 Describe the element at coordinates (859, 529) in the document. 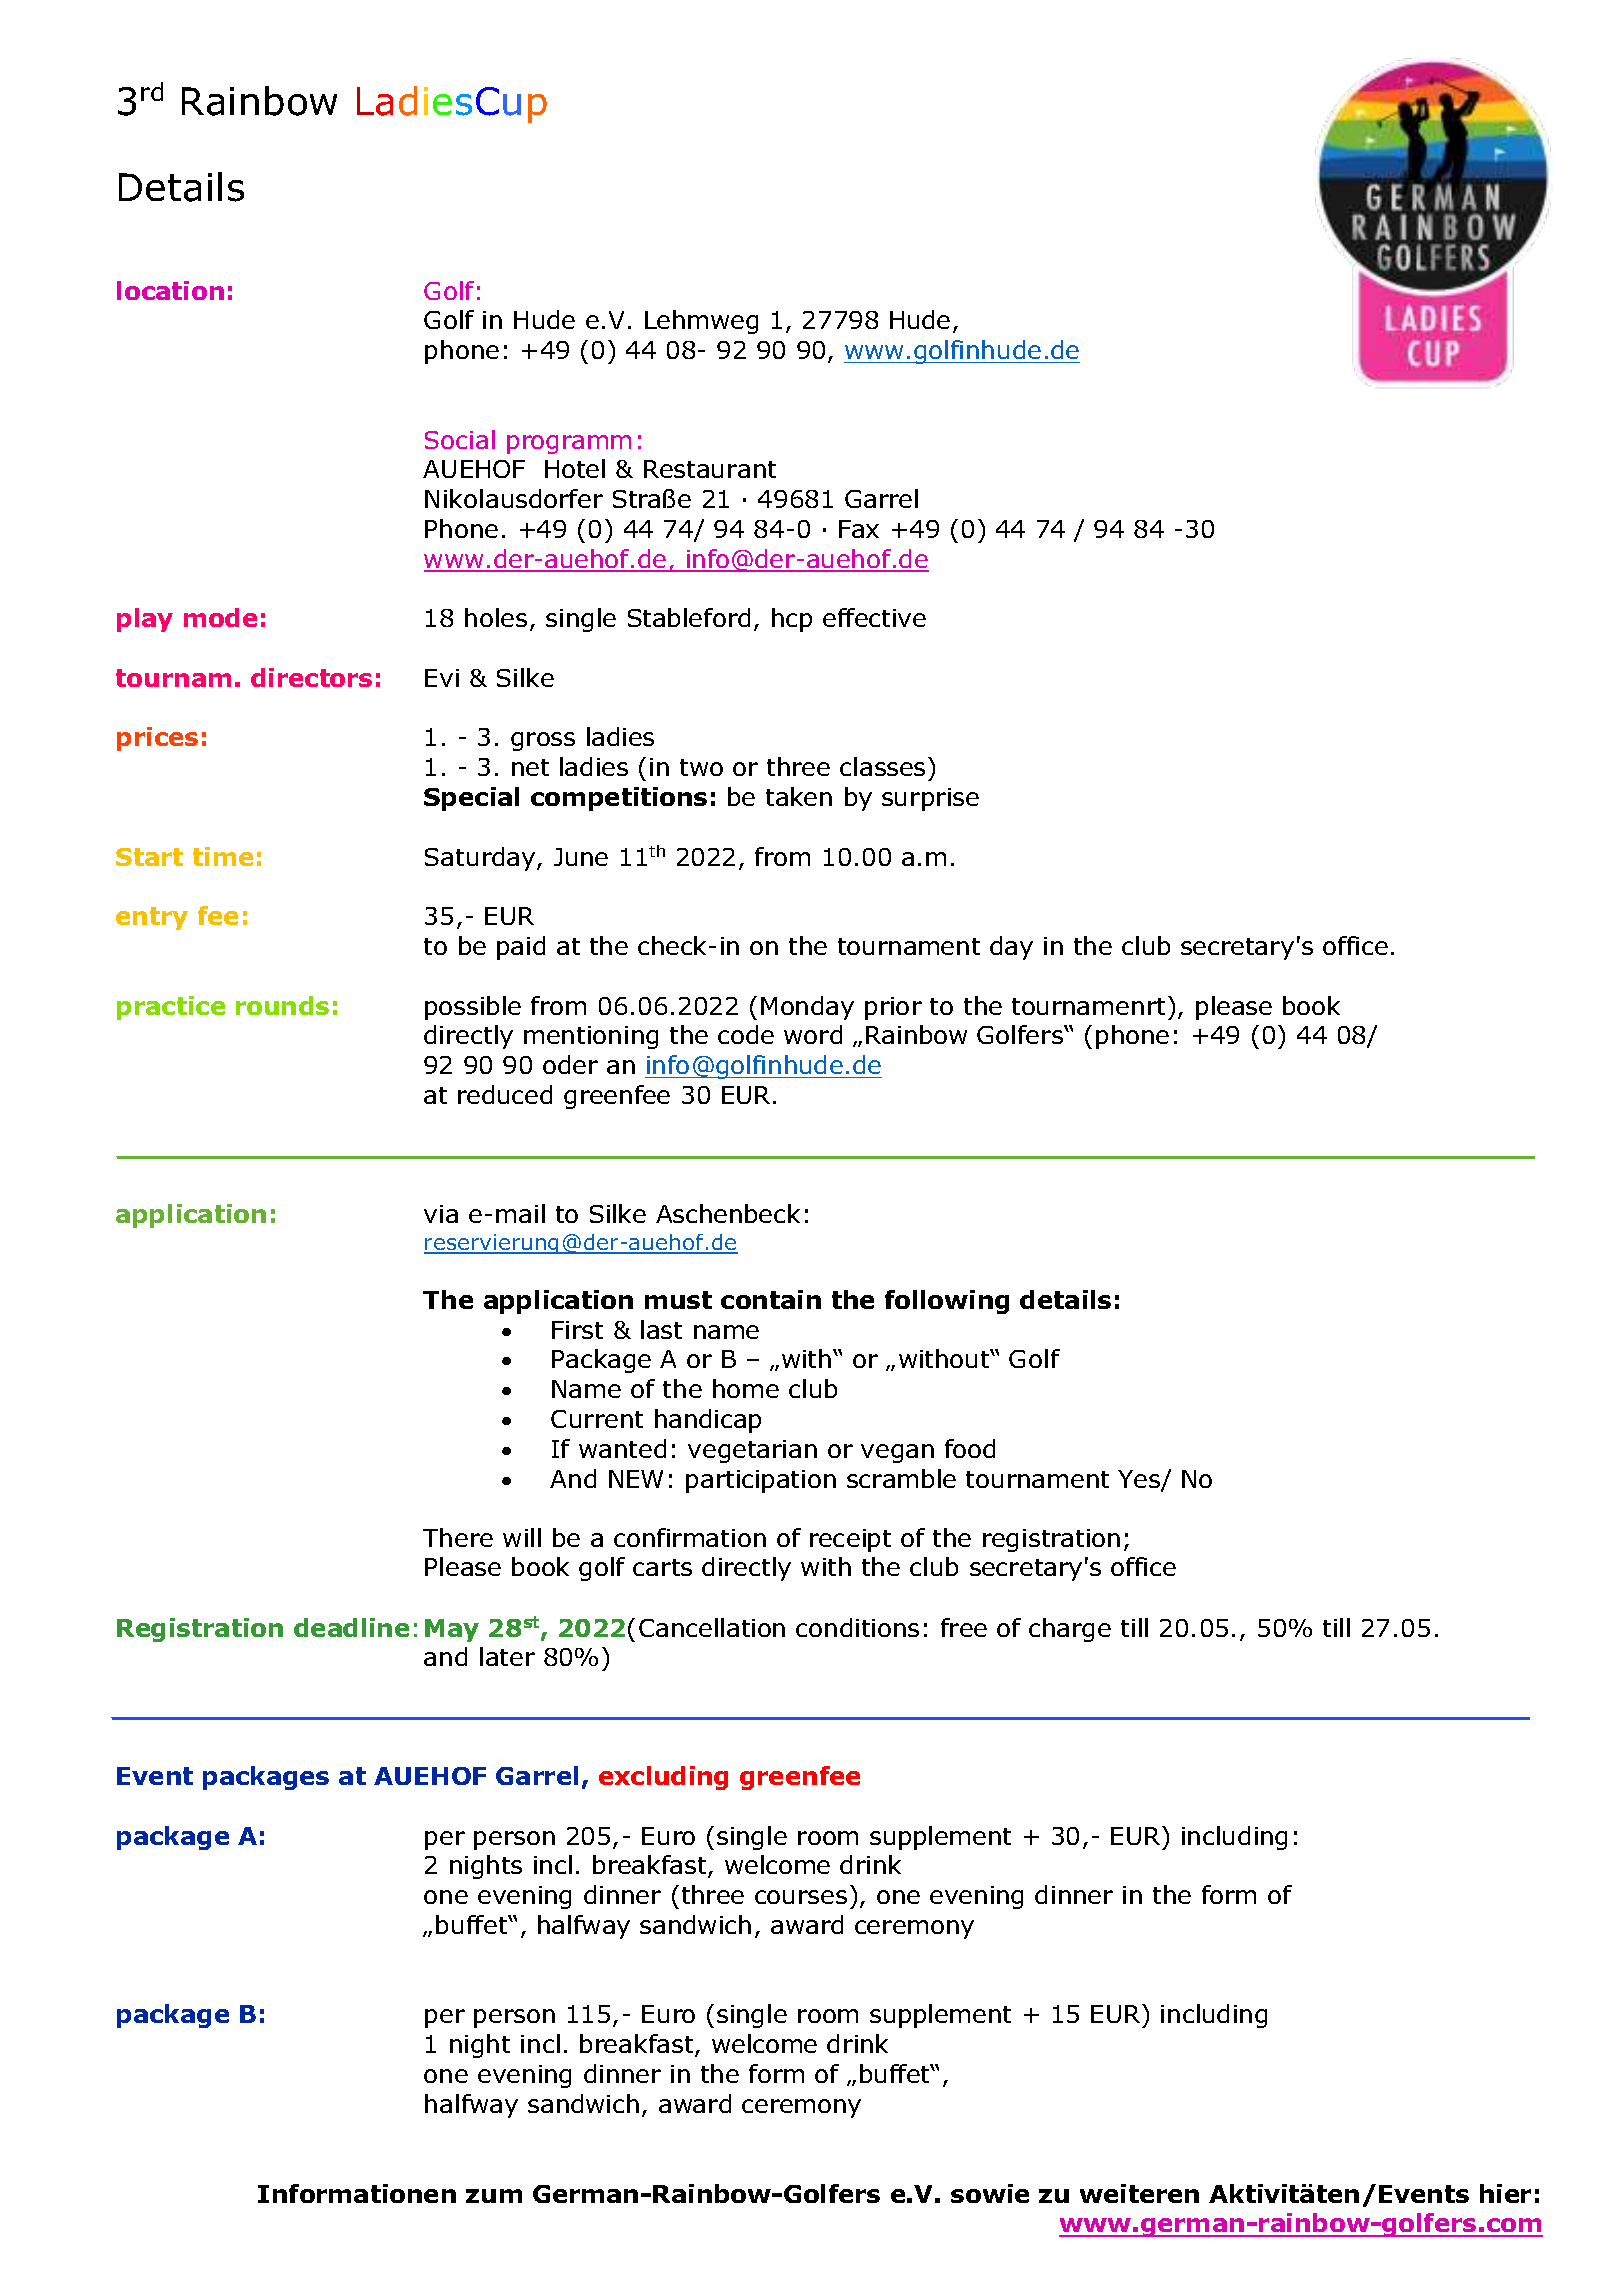

I see `Fax` at that location.
